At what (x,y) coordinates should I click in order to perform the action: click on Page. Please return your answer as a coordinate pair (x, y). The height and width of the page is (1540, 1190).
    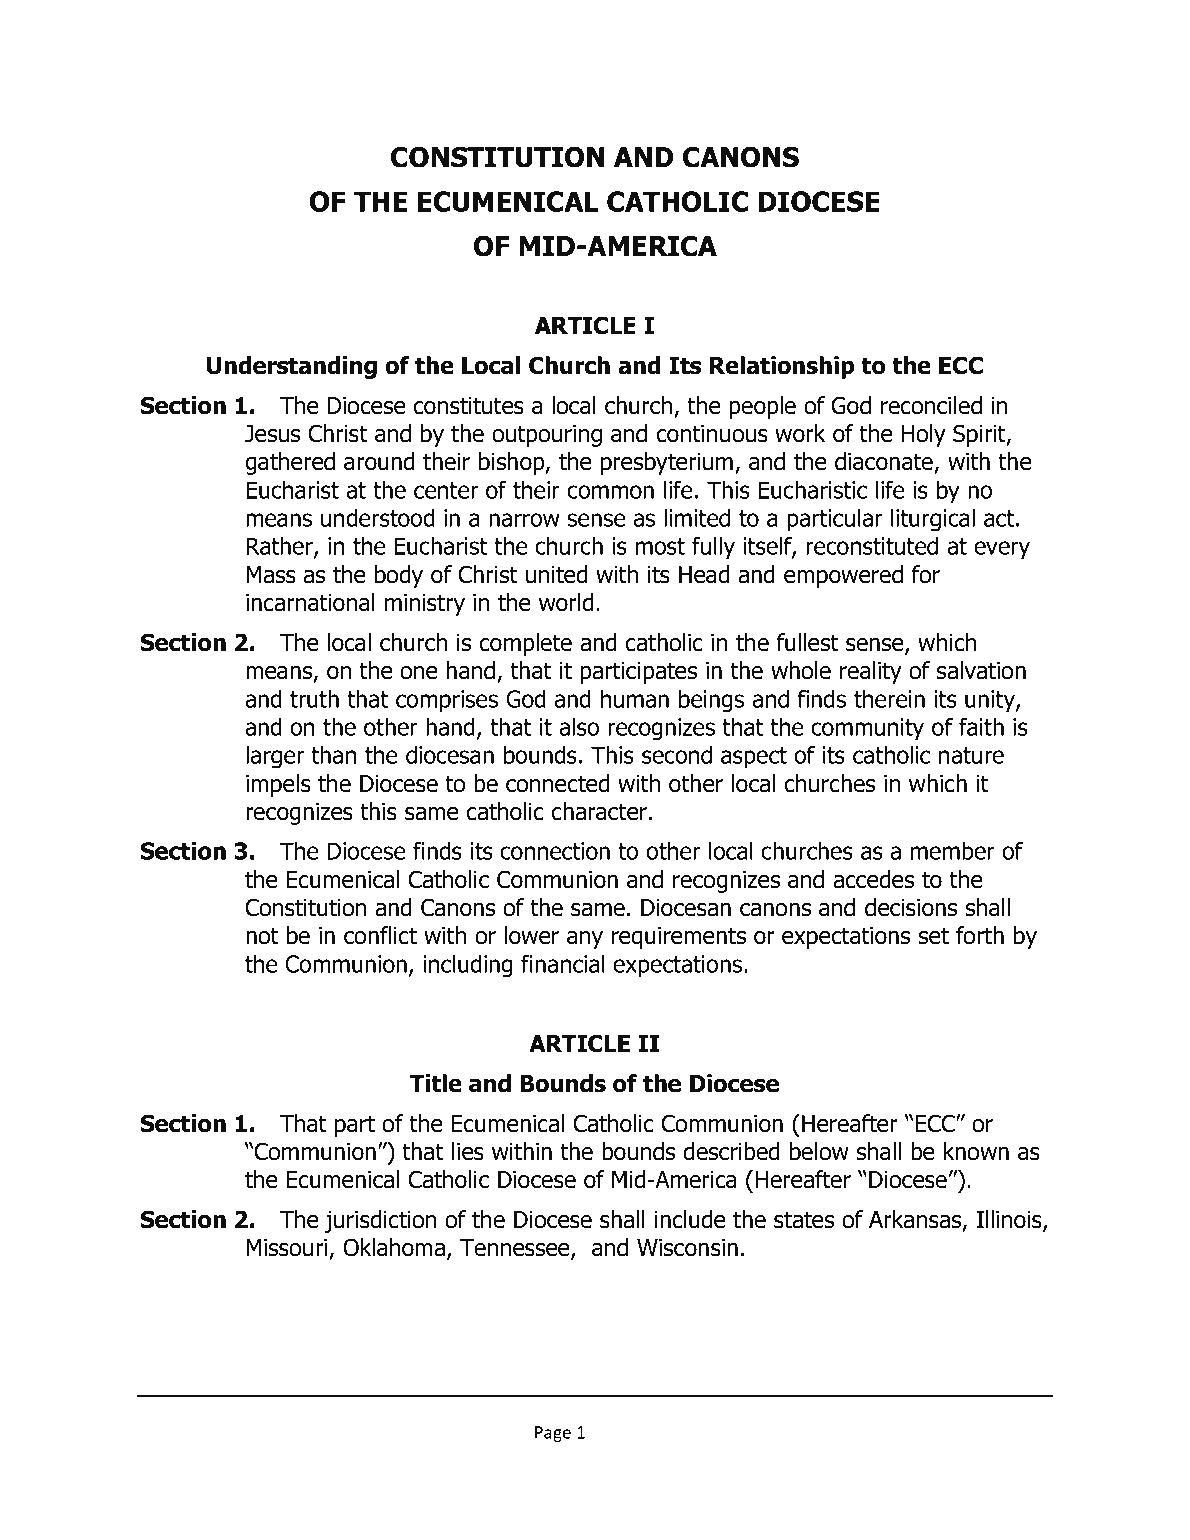
    Looking at the image, I should click on (553, 1434).
